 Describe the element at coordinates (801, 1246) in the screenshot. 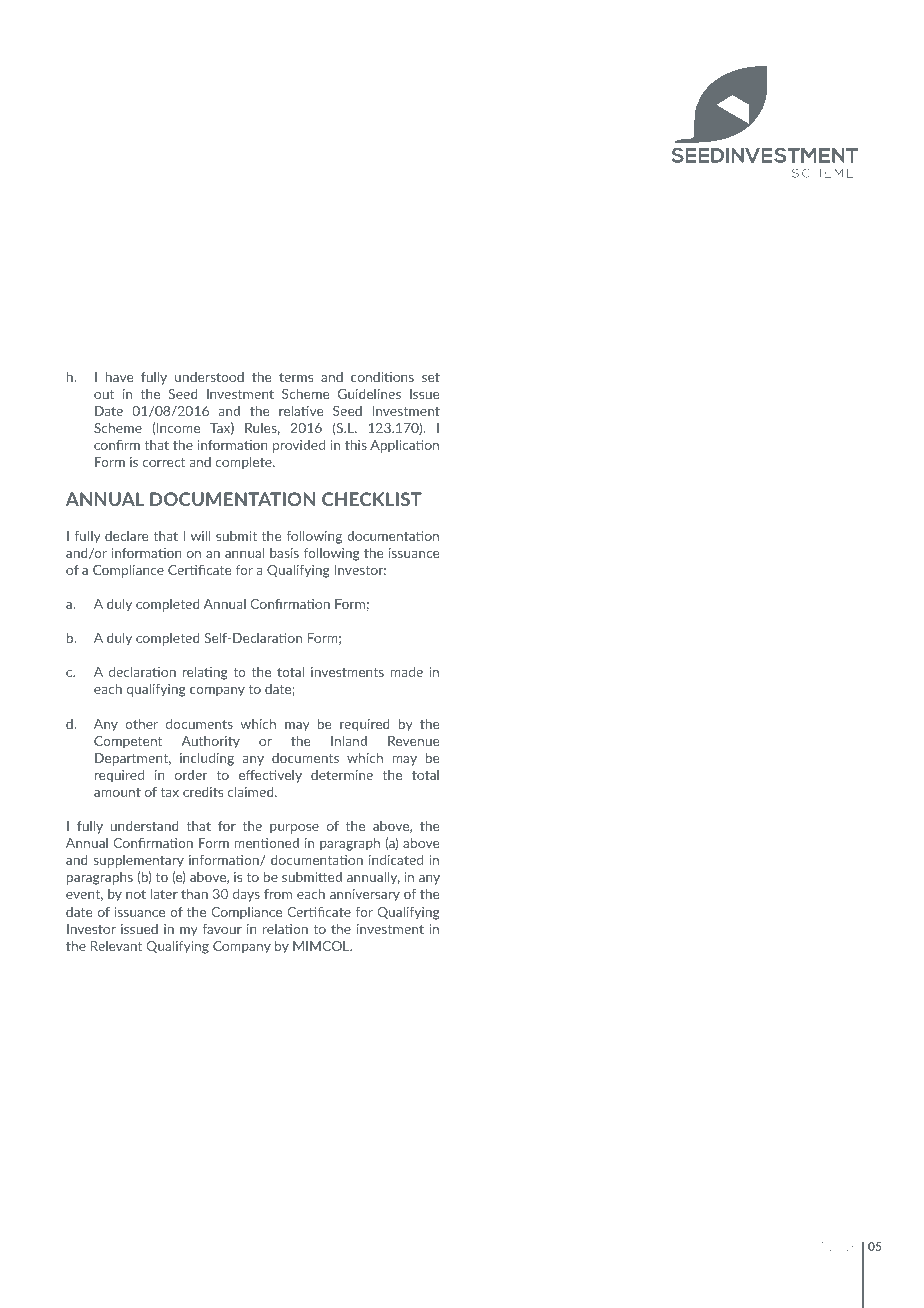

I see `AUGUST` at that location.
